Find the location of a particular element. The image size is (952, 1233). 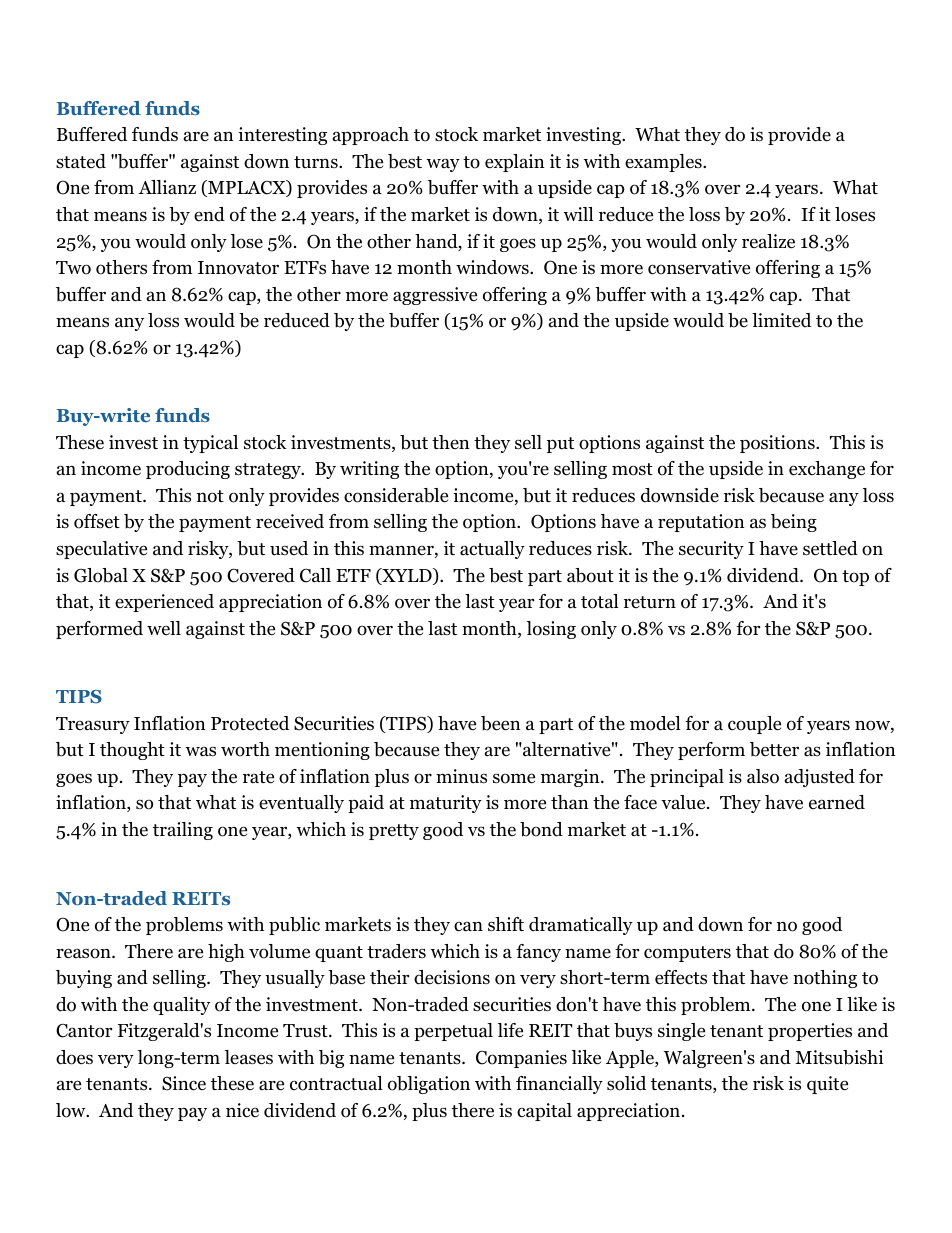

examples is located at coordinates (664, 163).
